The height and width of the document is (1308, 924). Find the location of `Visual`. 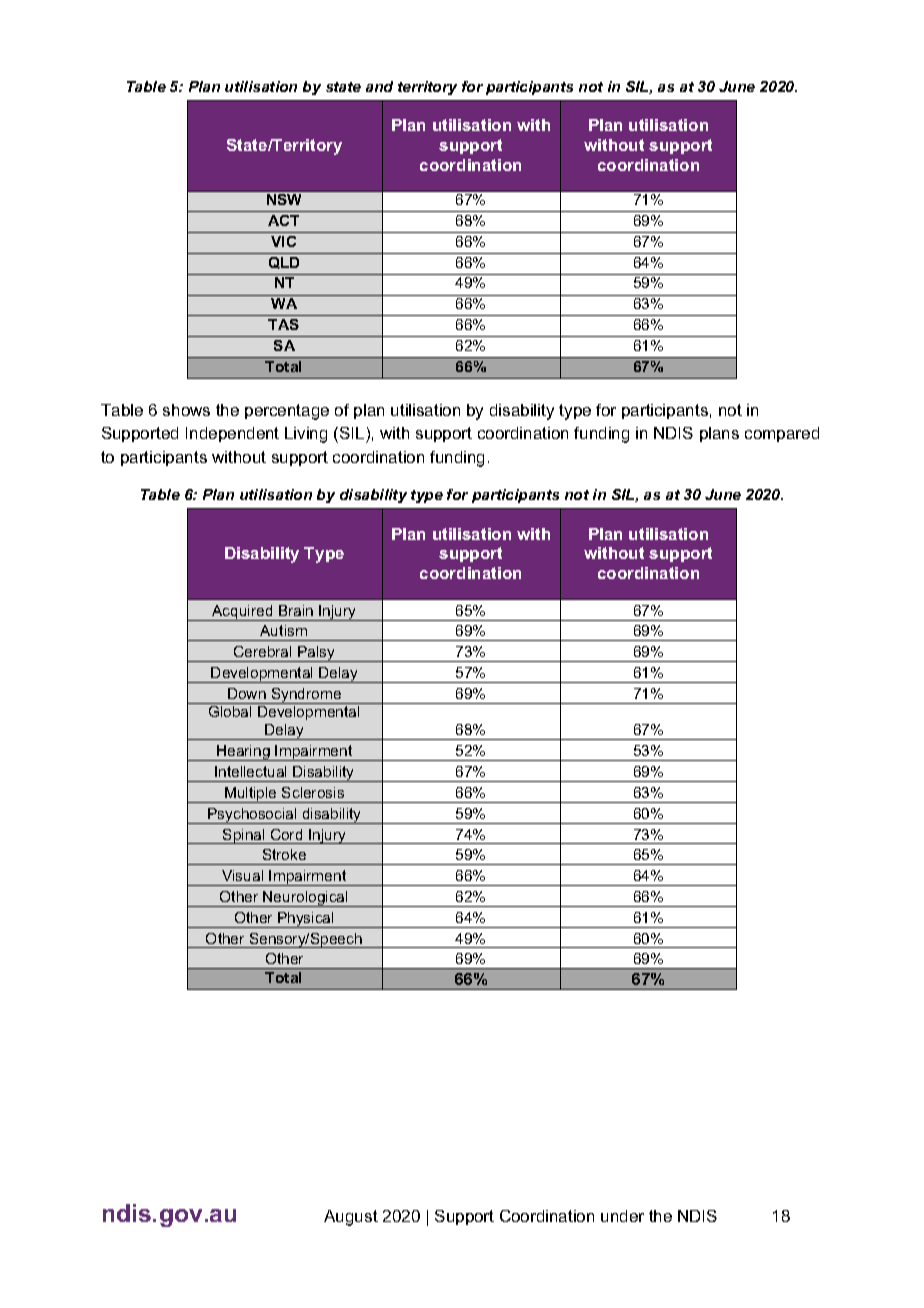

Visual is located at coordinates (242, 875).
